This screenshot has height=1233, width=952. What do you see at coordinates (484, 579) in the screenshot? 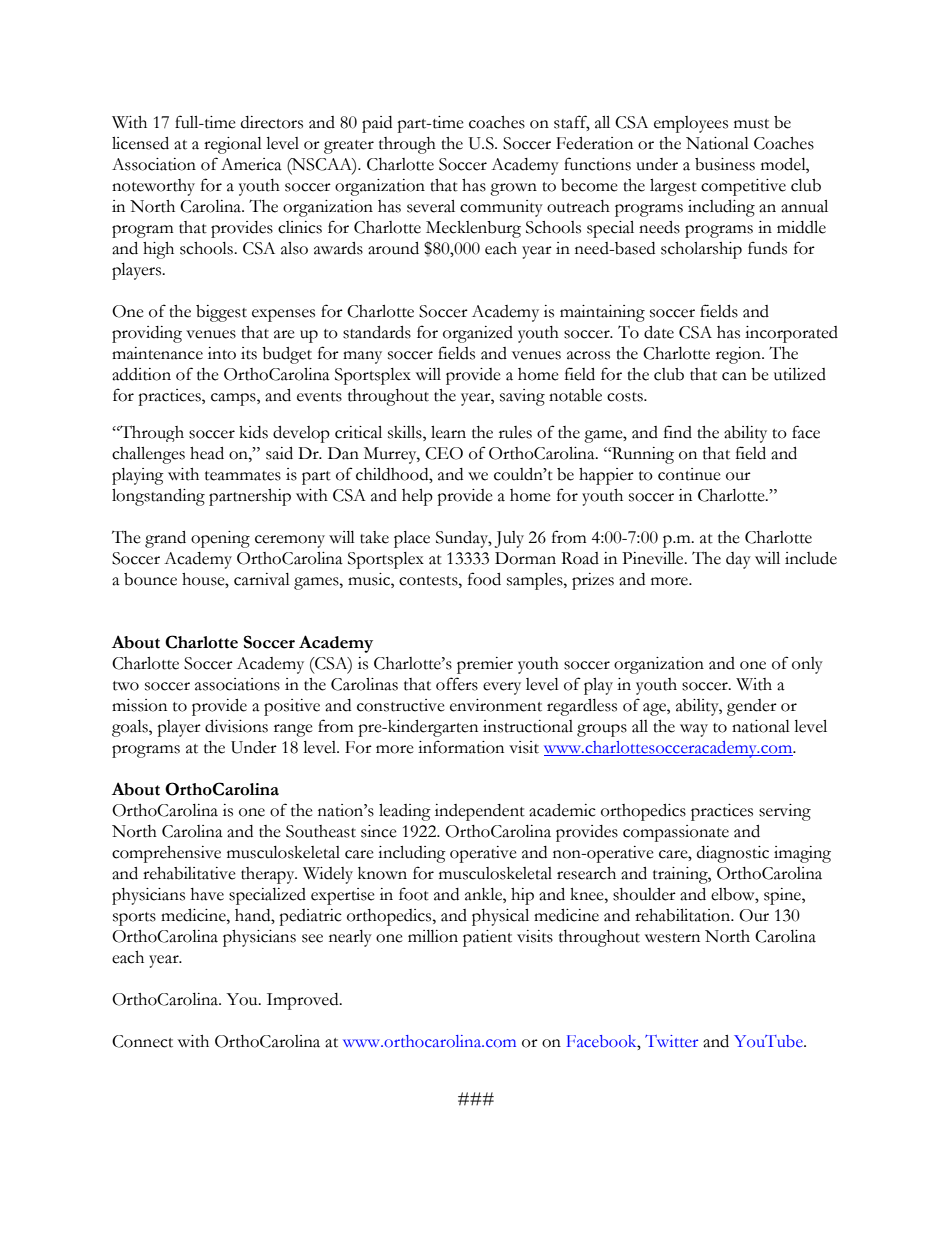
I see `food` at bounding box center [484, 579].
